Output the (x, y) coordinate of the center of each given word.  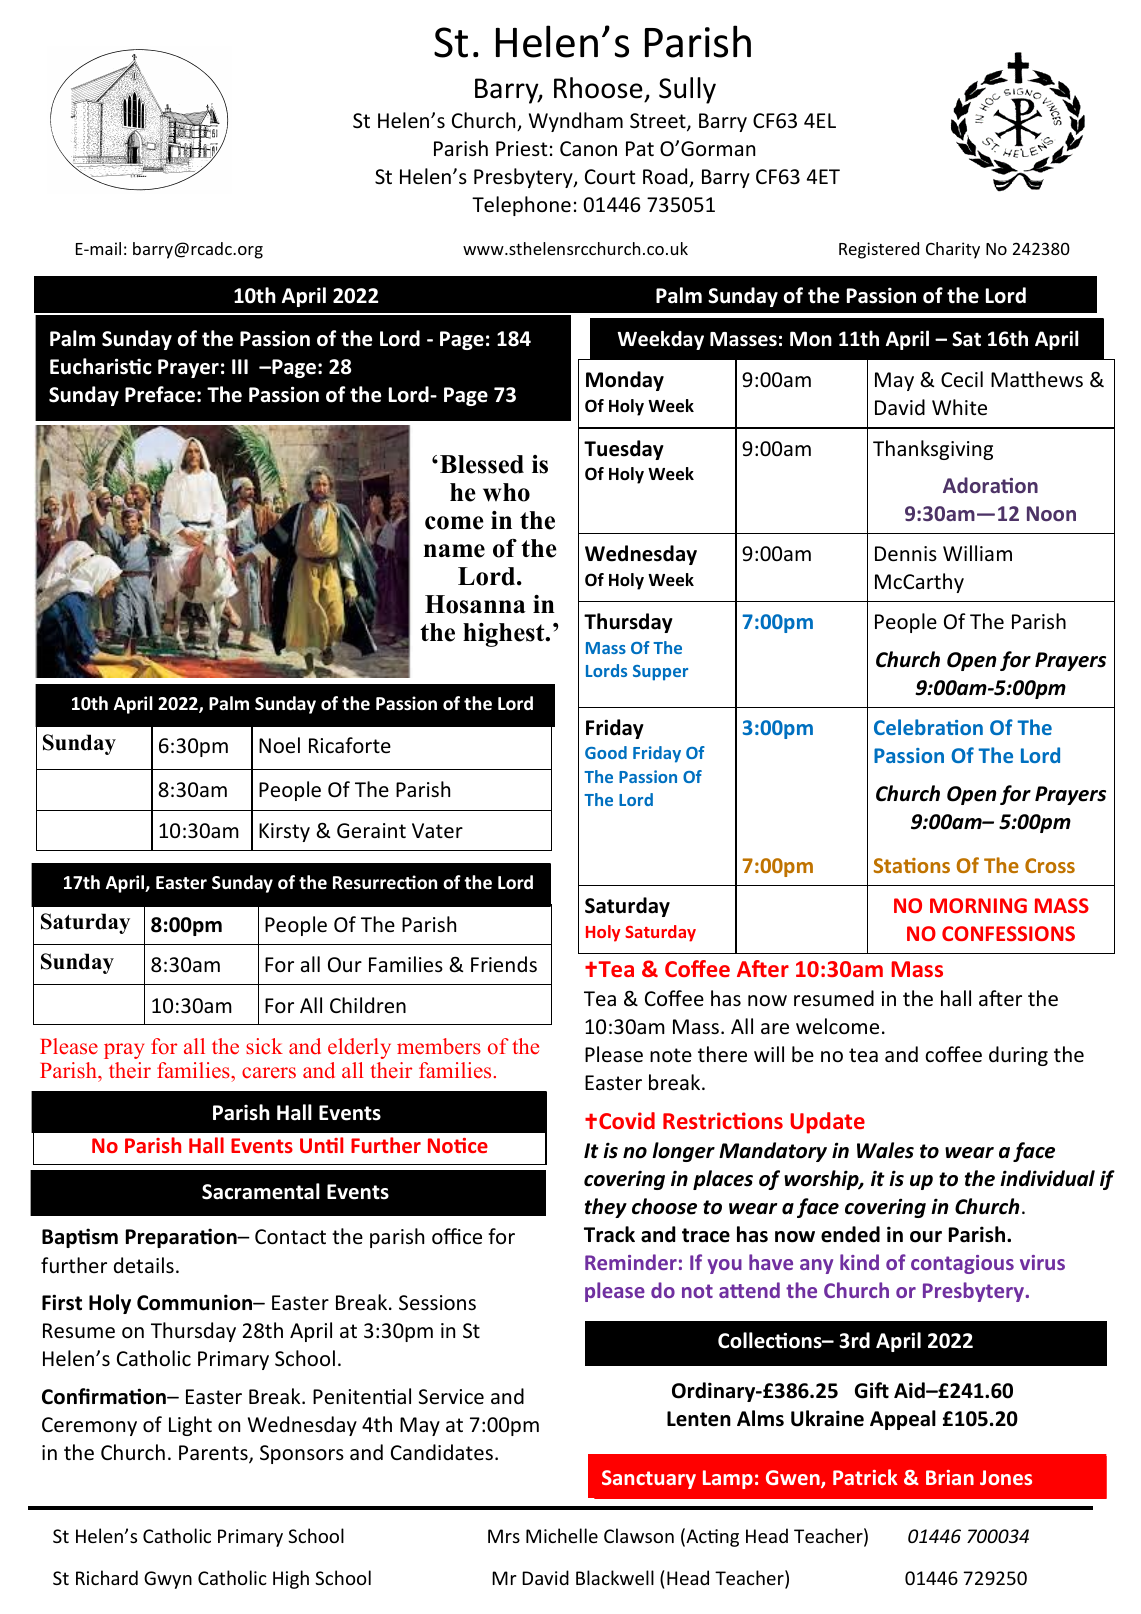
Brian (950, 1477)
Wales (885, 1150)
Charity (953, 250)
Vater (437, 831)
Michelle (562, 1535)
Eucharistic (101, 366)
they (606, 1208)
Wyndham (576, 122)
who (506, 492)
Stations (912, 865)
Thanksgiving (933, 450)
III (240, 366)
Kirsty (284, 832)
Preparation (182, 1238)
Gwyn (168, 1580)
